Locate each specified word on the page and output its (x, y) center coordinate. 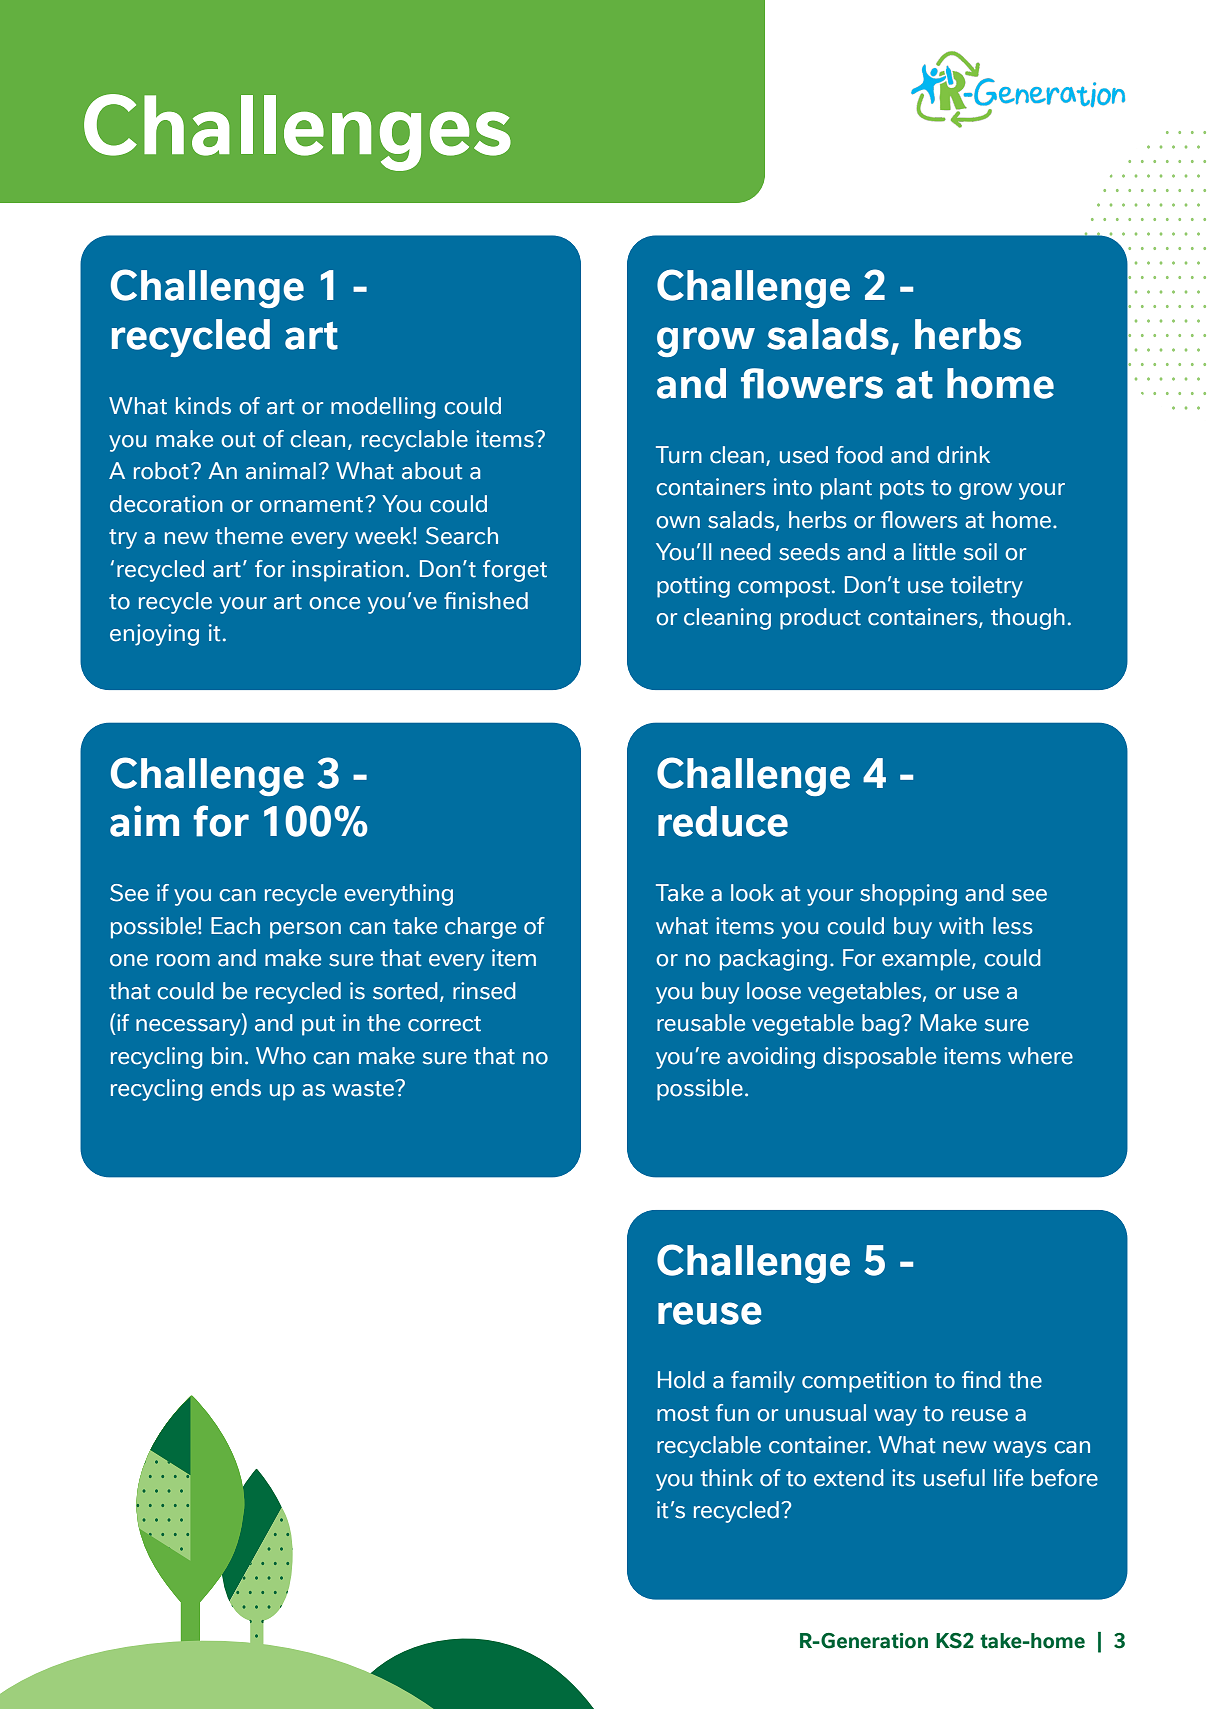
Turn (679, 455)
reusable (701, 1023)
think (727, 1478)
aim (144, 821)
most (683, 1414)
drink (963, 455)
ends (236, 1088)
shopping (908, 895)
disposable (879, 1058)
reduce (723, 821)
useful (954, 1478)
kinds (203, 406)
